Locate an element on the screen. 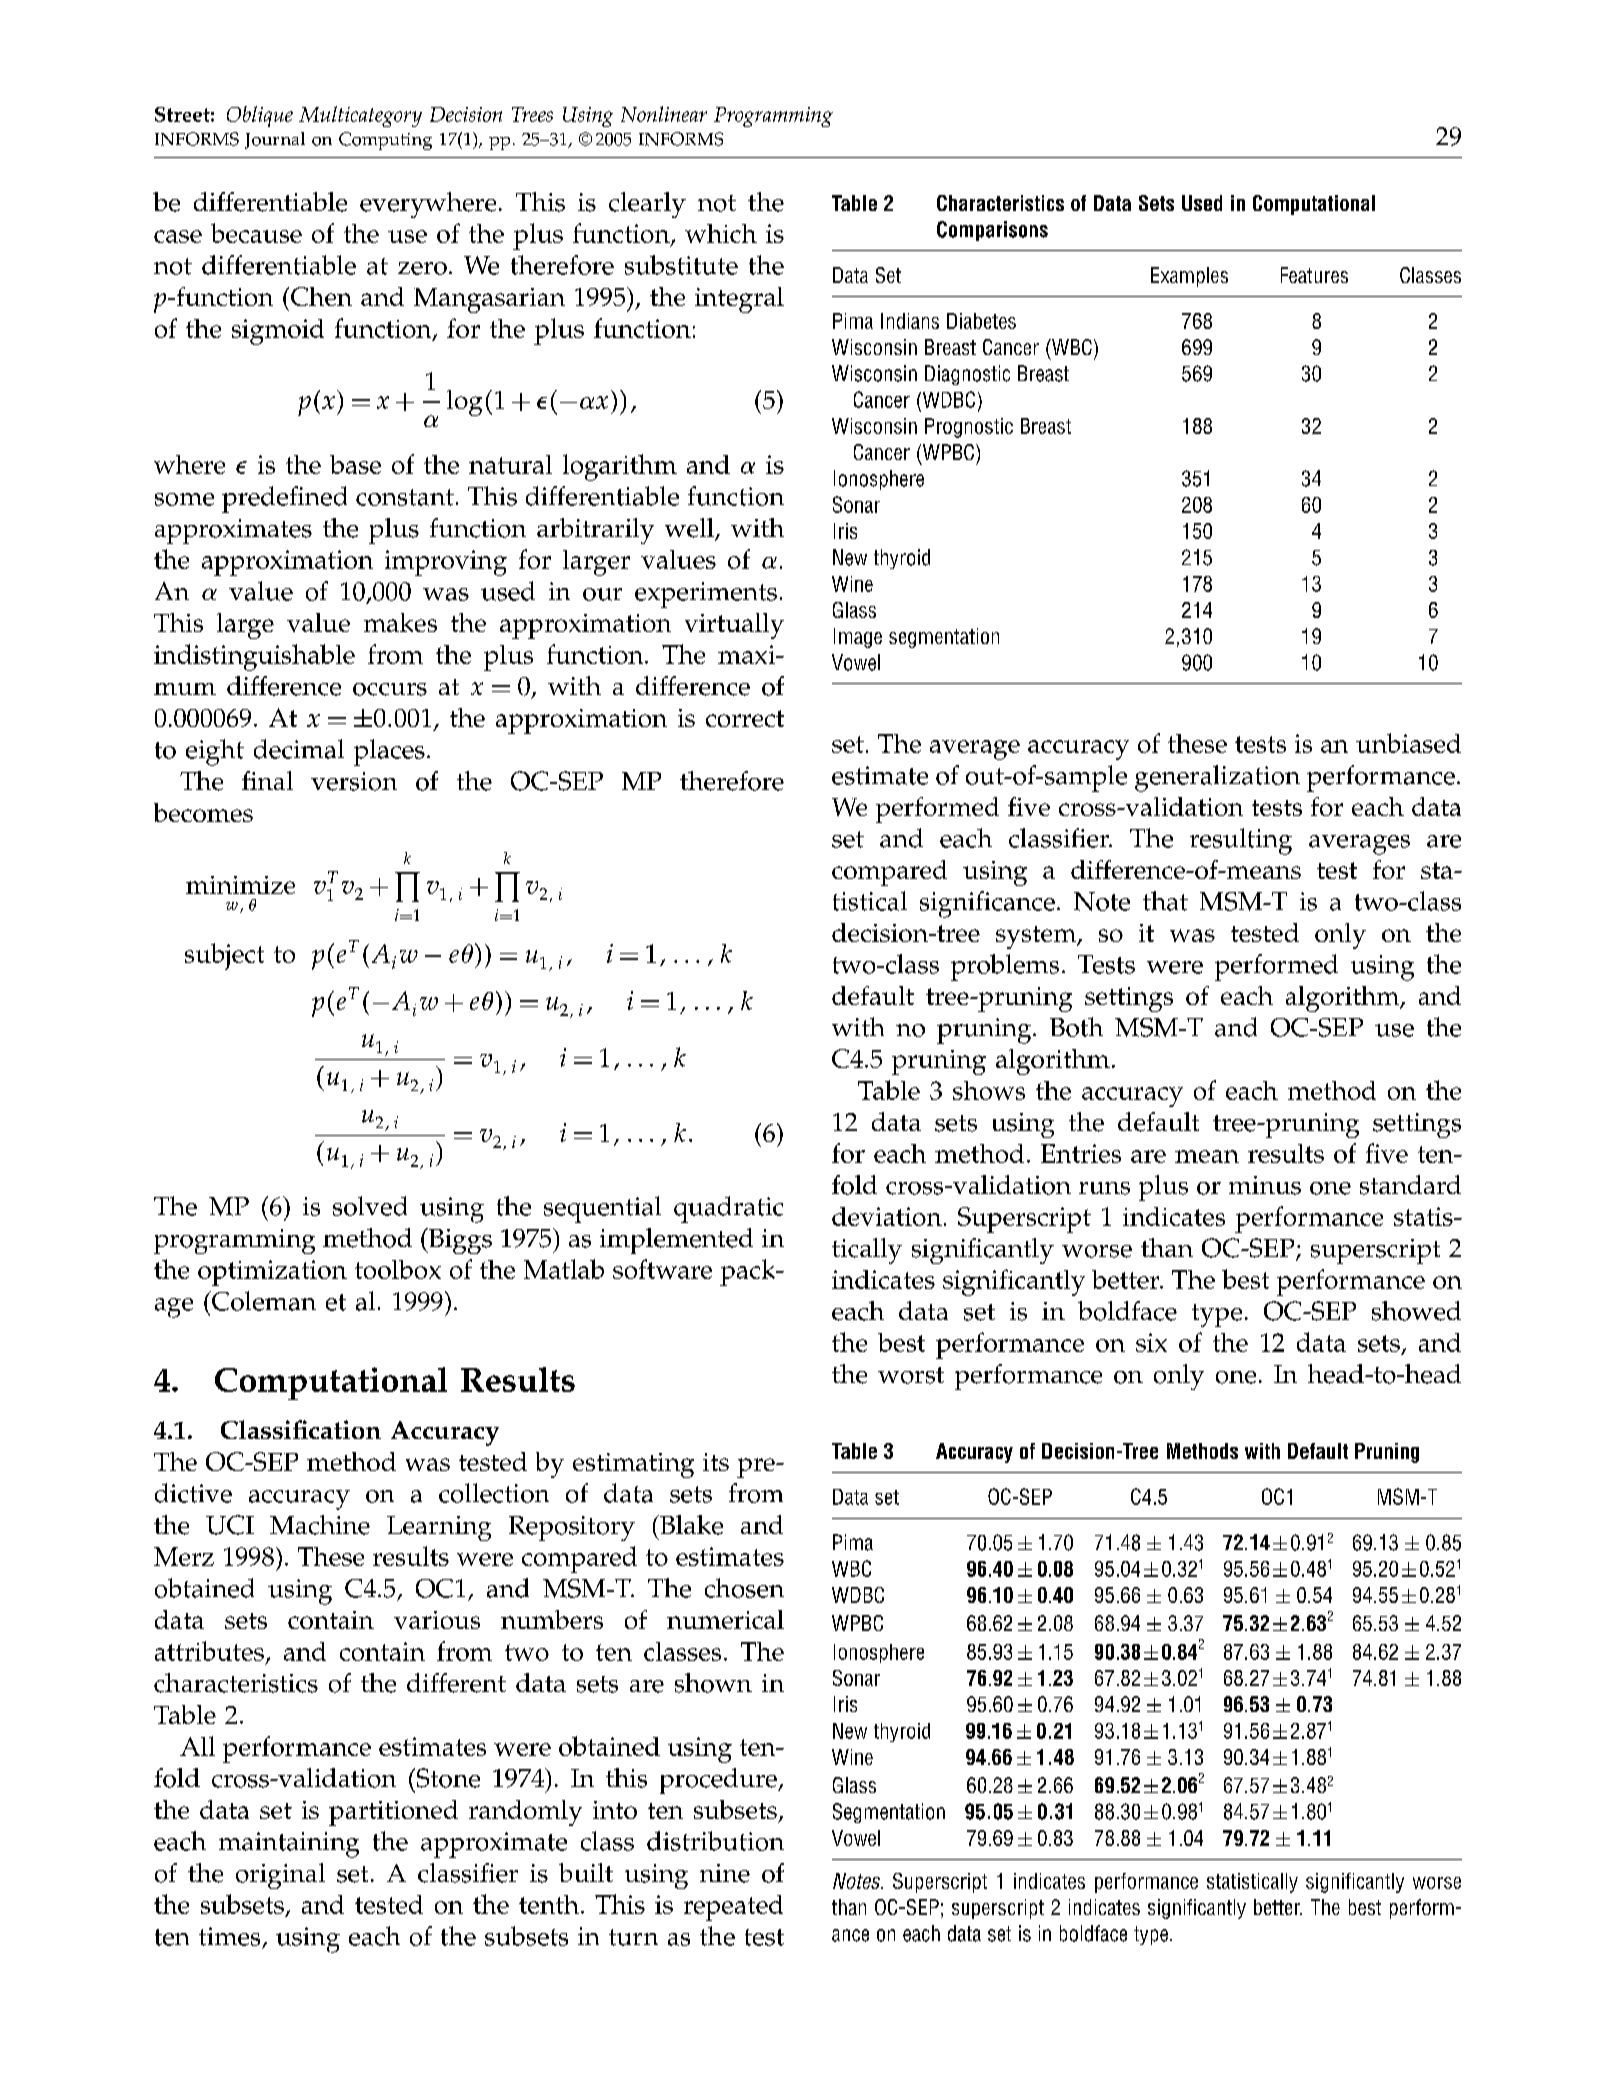 Image resolution: width=1614 pixels, height=2089 pixels. repeated is located at coordinates (733, 1908).
